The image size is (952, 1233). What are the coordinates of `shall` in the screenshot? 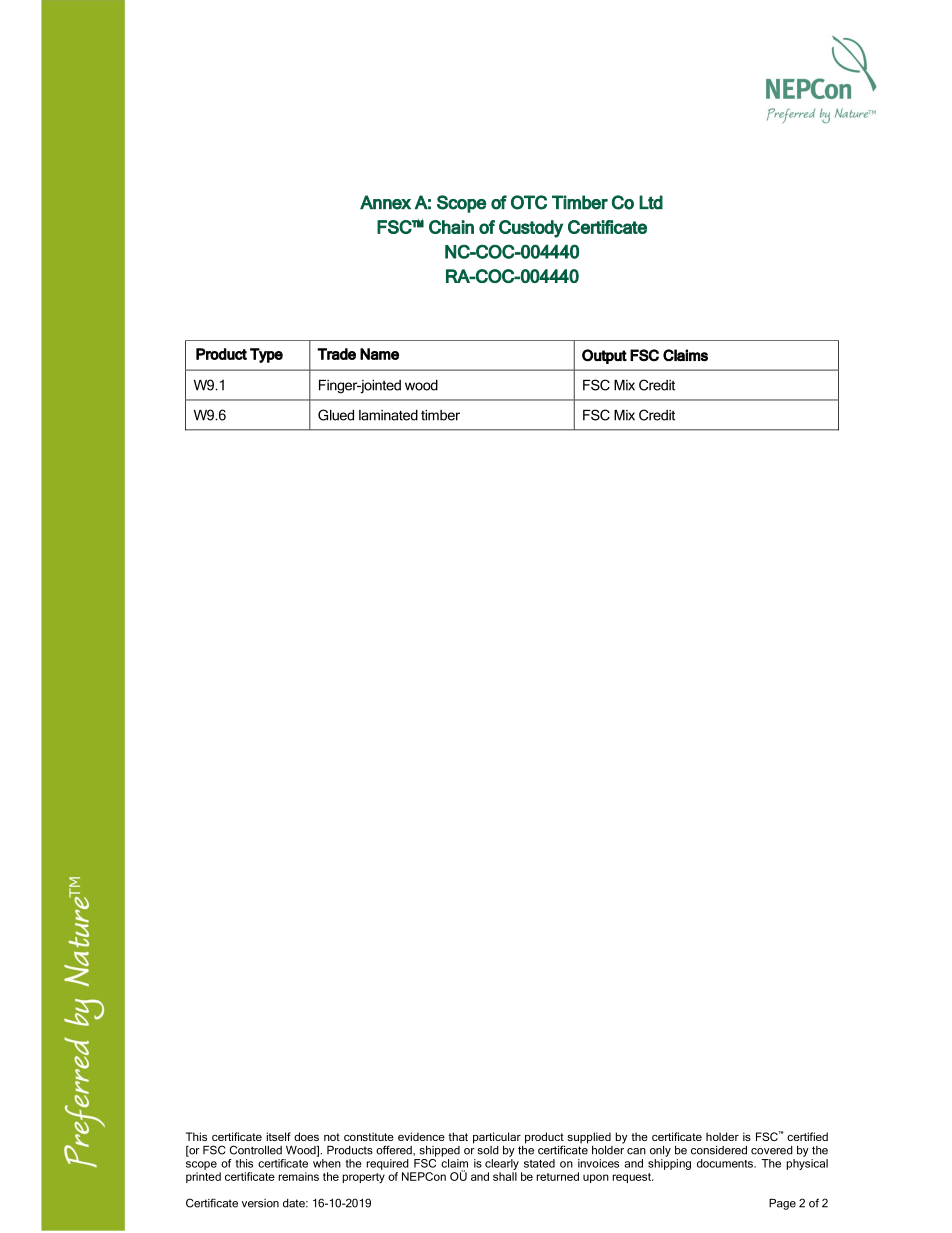 It's located at (505, 1176).
